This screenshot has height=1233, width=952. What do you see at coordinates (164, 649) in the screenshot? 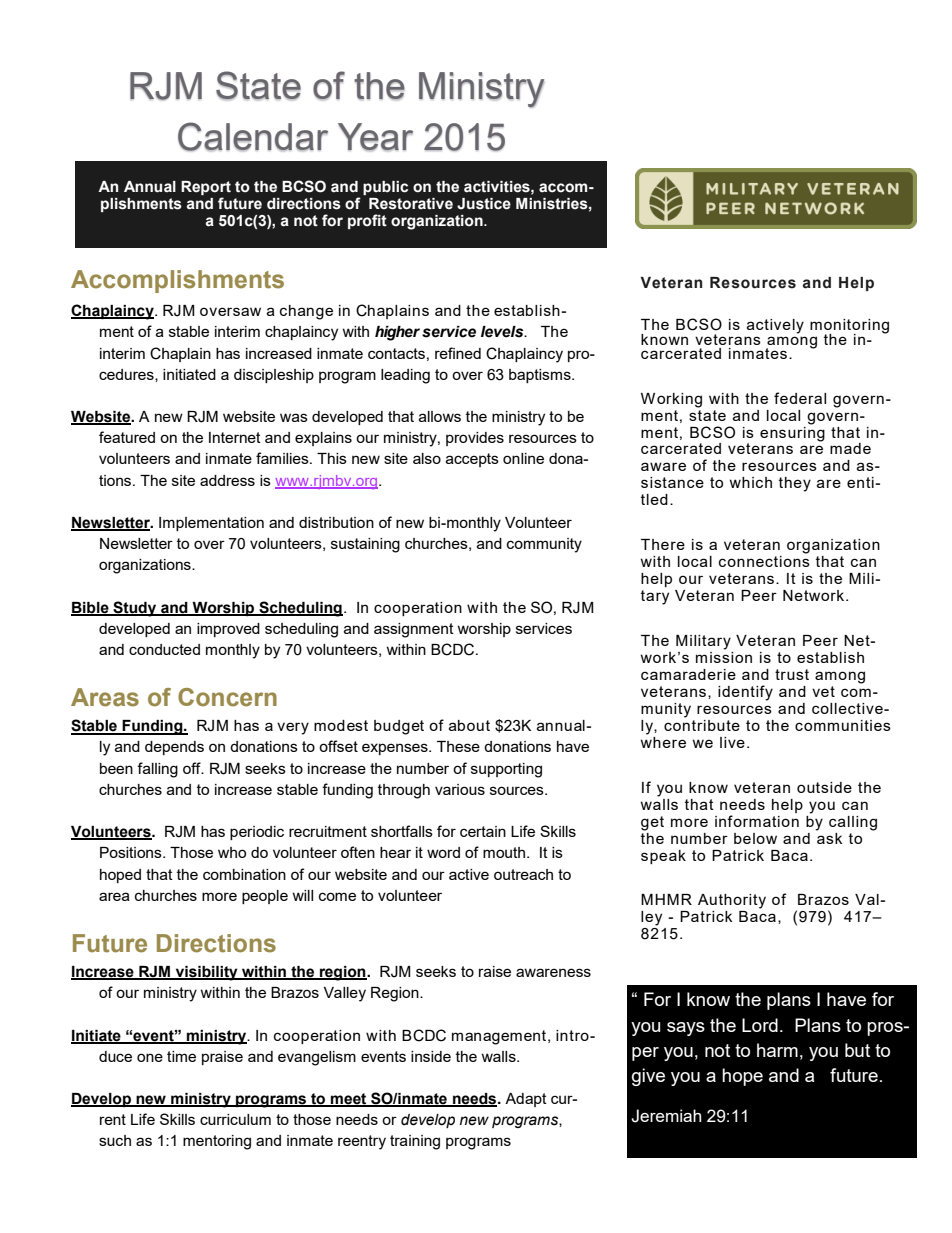
I see `conducted` at bounding box center [164, 649].
